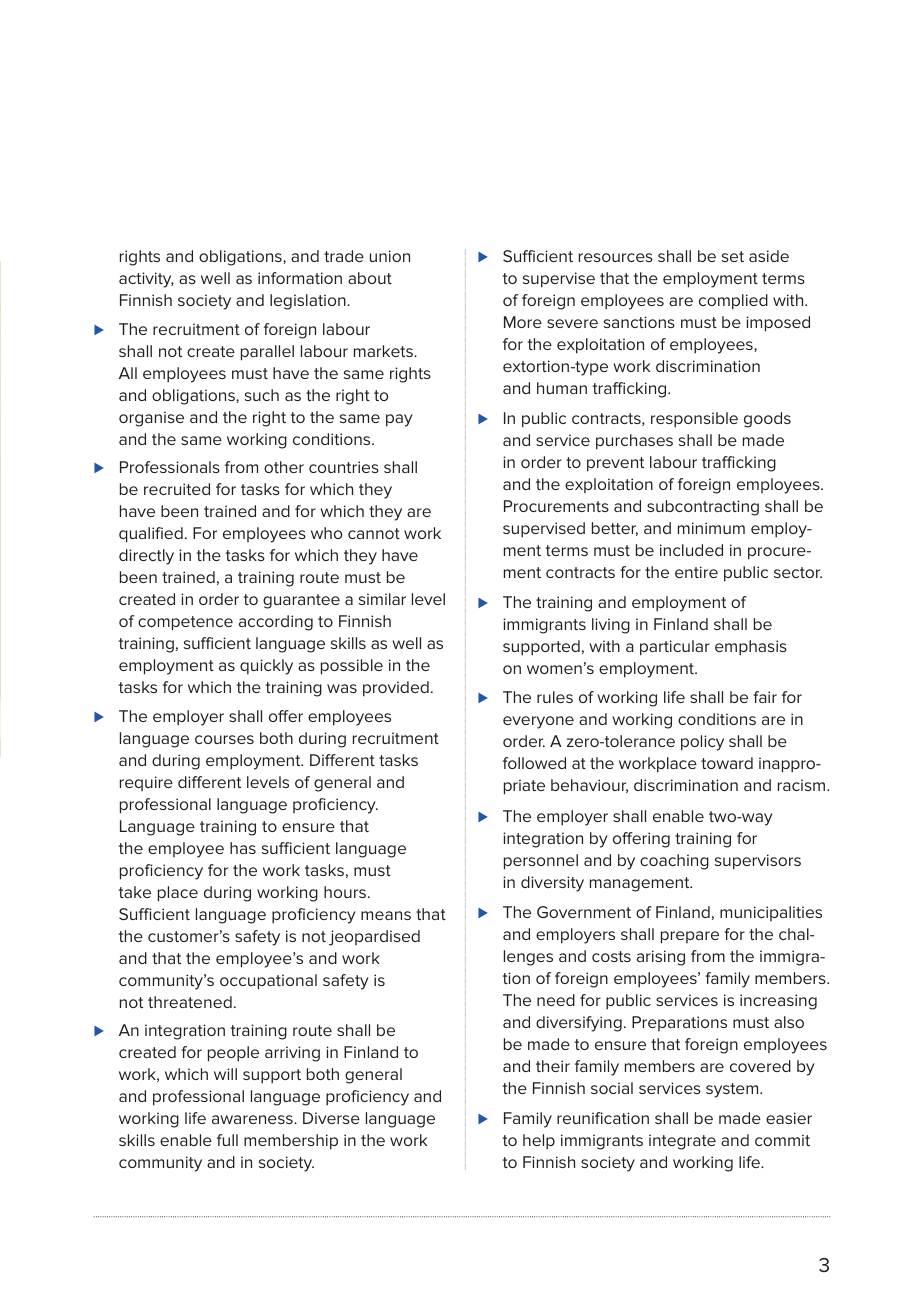 The image size is (924, 1311). What do you see at coordinates (146, 280) in the document?
I see `activity` at bounding box center [146, 280].
